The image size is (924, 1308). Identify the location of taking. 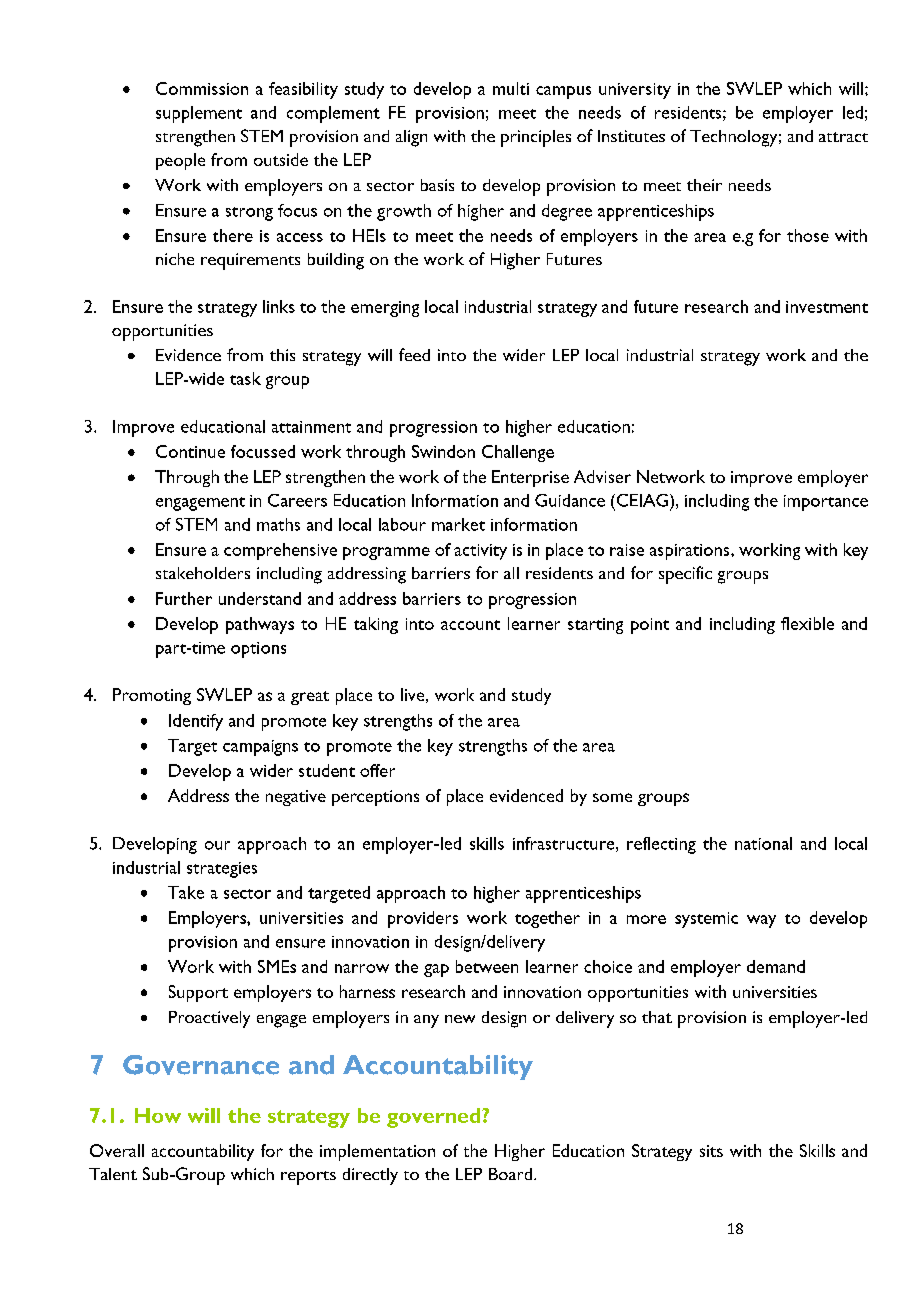
(376, 625).
